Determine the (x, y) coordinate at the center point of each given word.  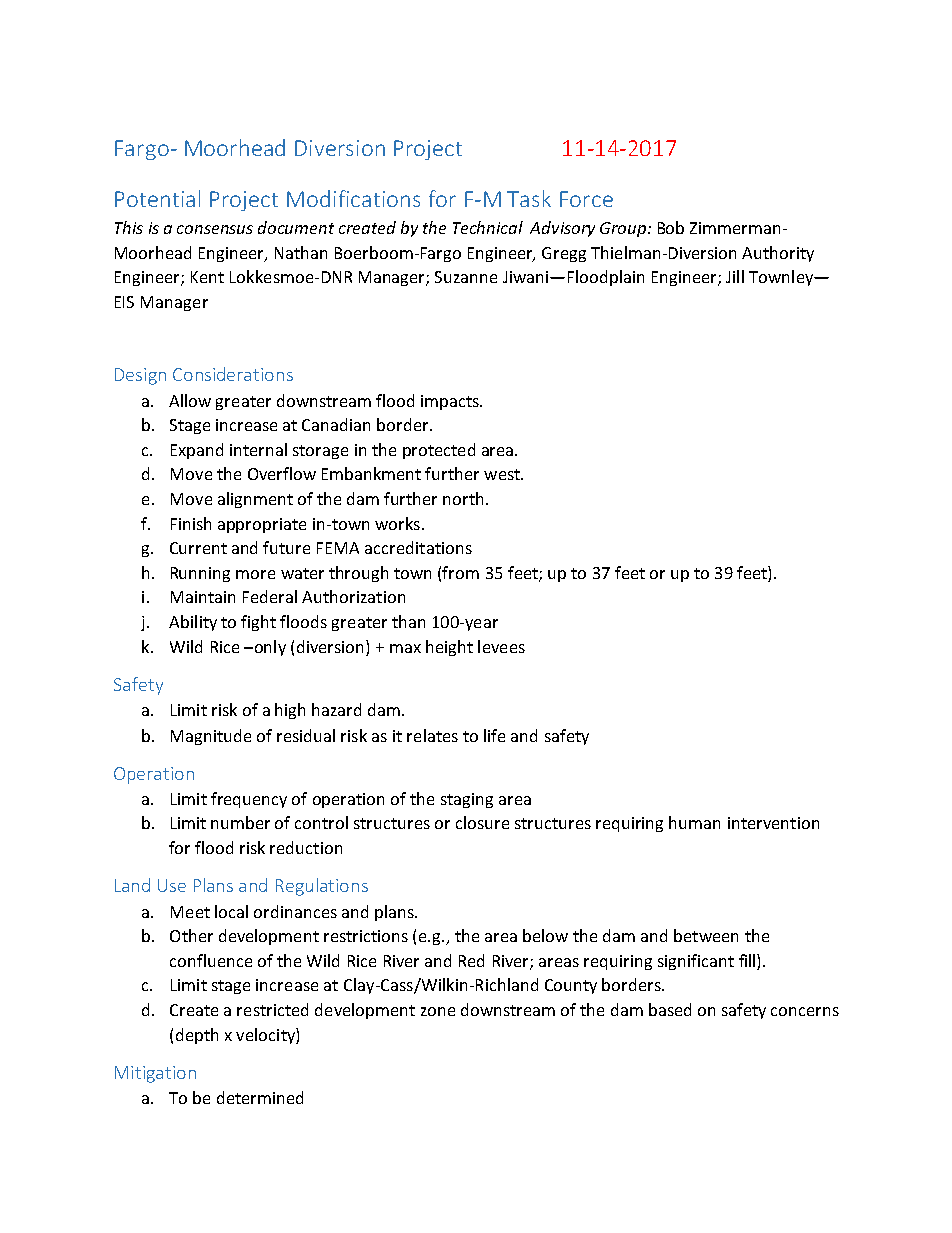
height (449, 648)
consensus (215, 229)
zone (438, 1011)
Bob (671, 227)
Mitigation (155, 1074)
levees (501, 646)
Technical (488, 227)
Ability (193, 623)
